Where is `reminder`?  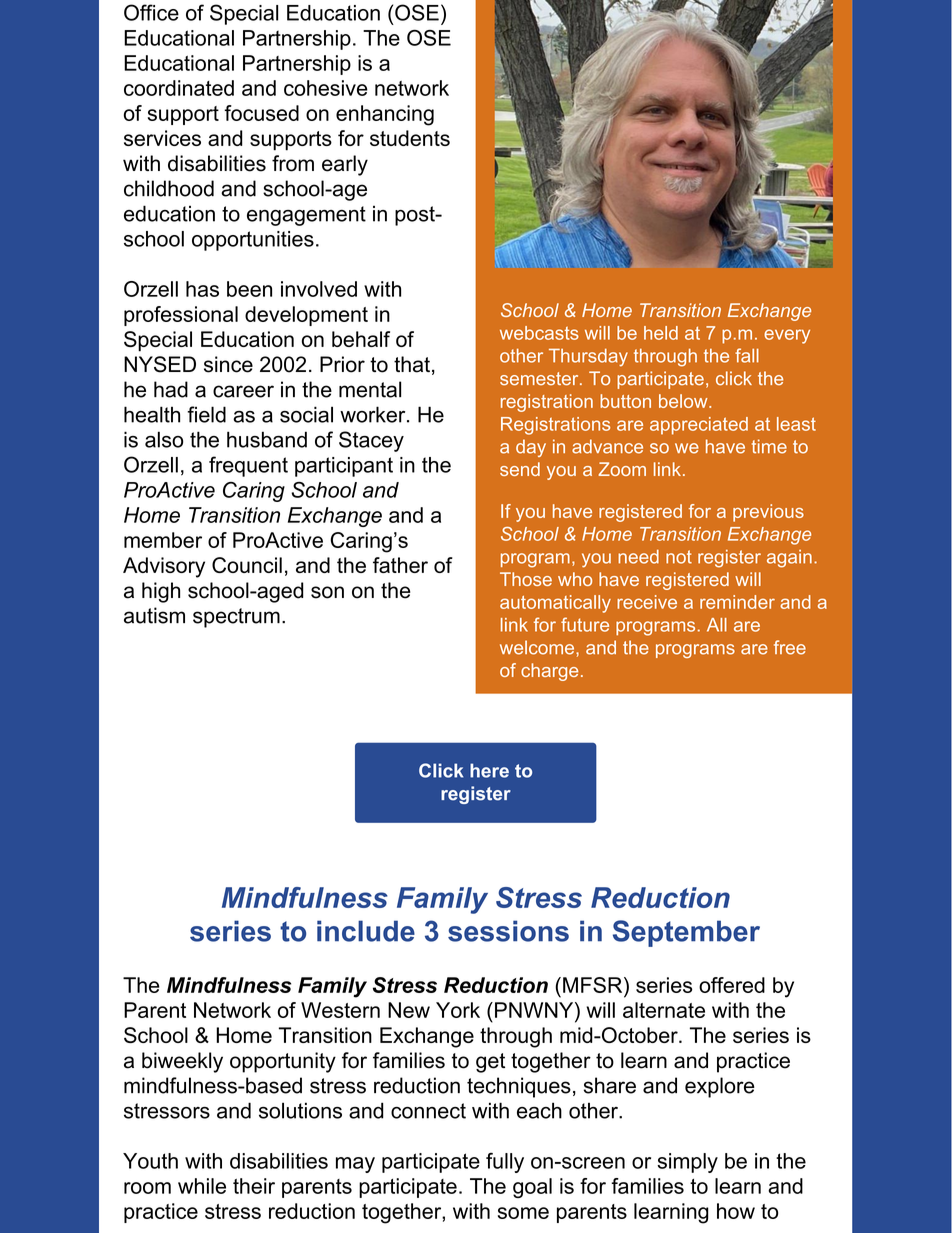 reminder is located at coordinates (737, 602).
